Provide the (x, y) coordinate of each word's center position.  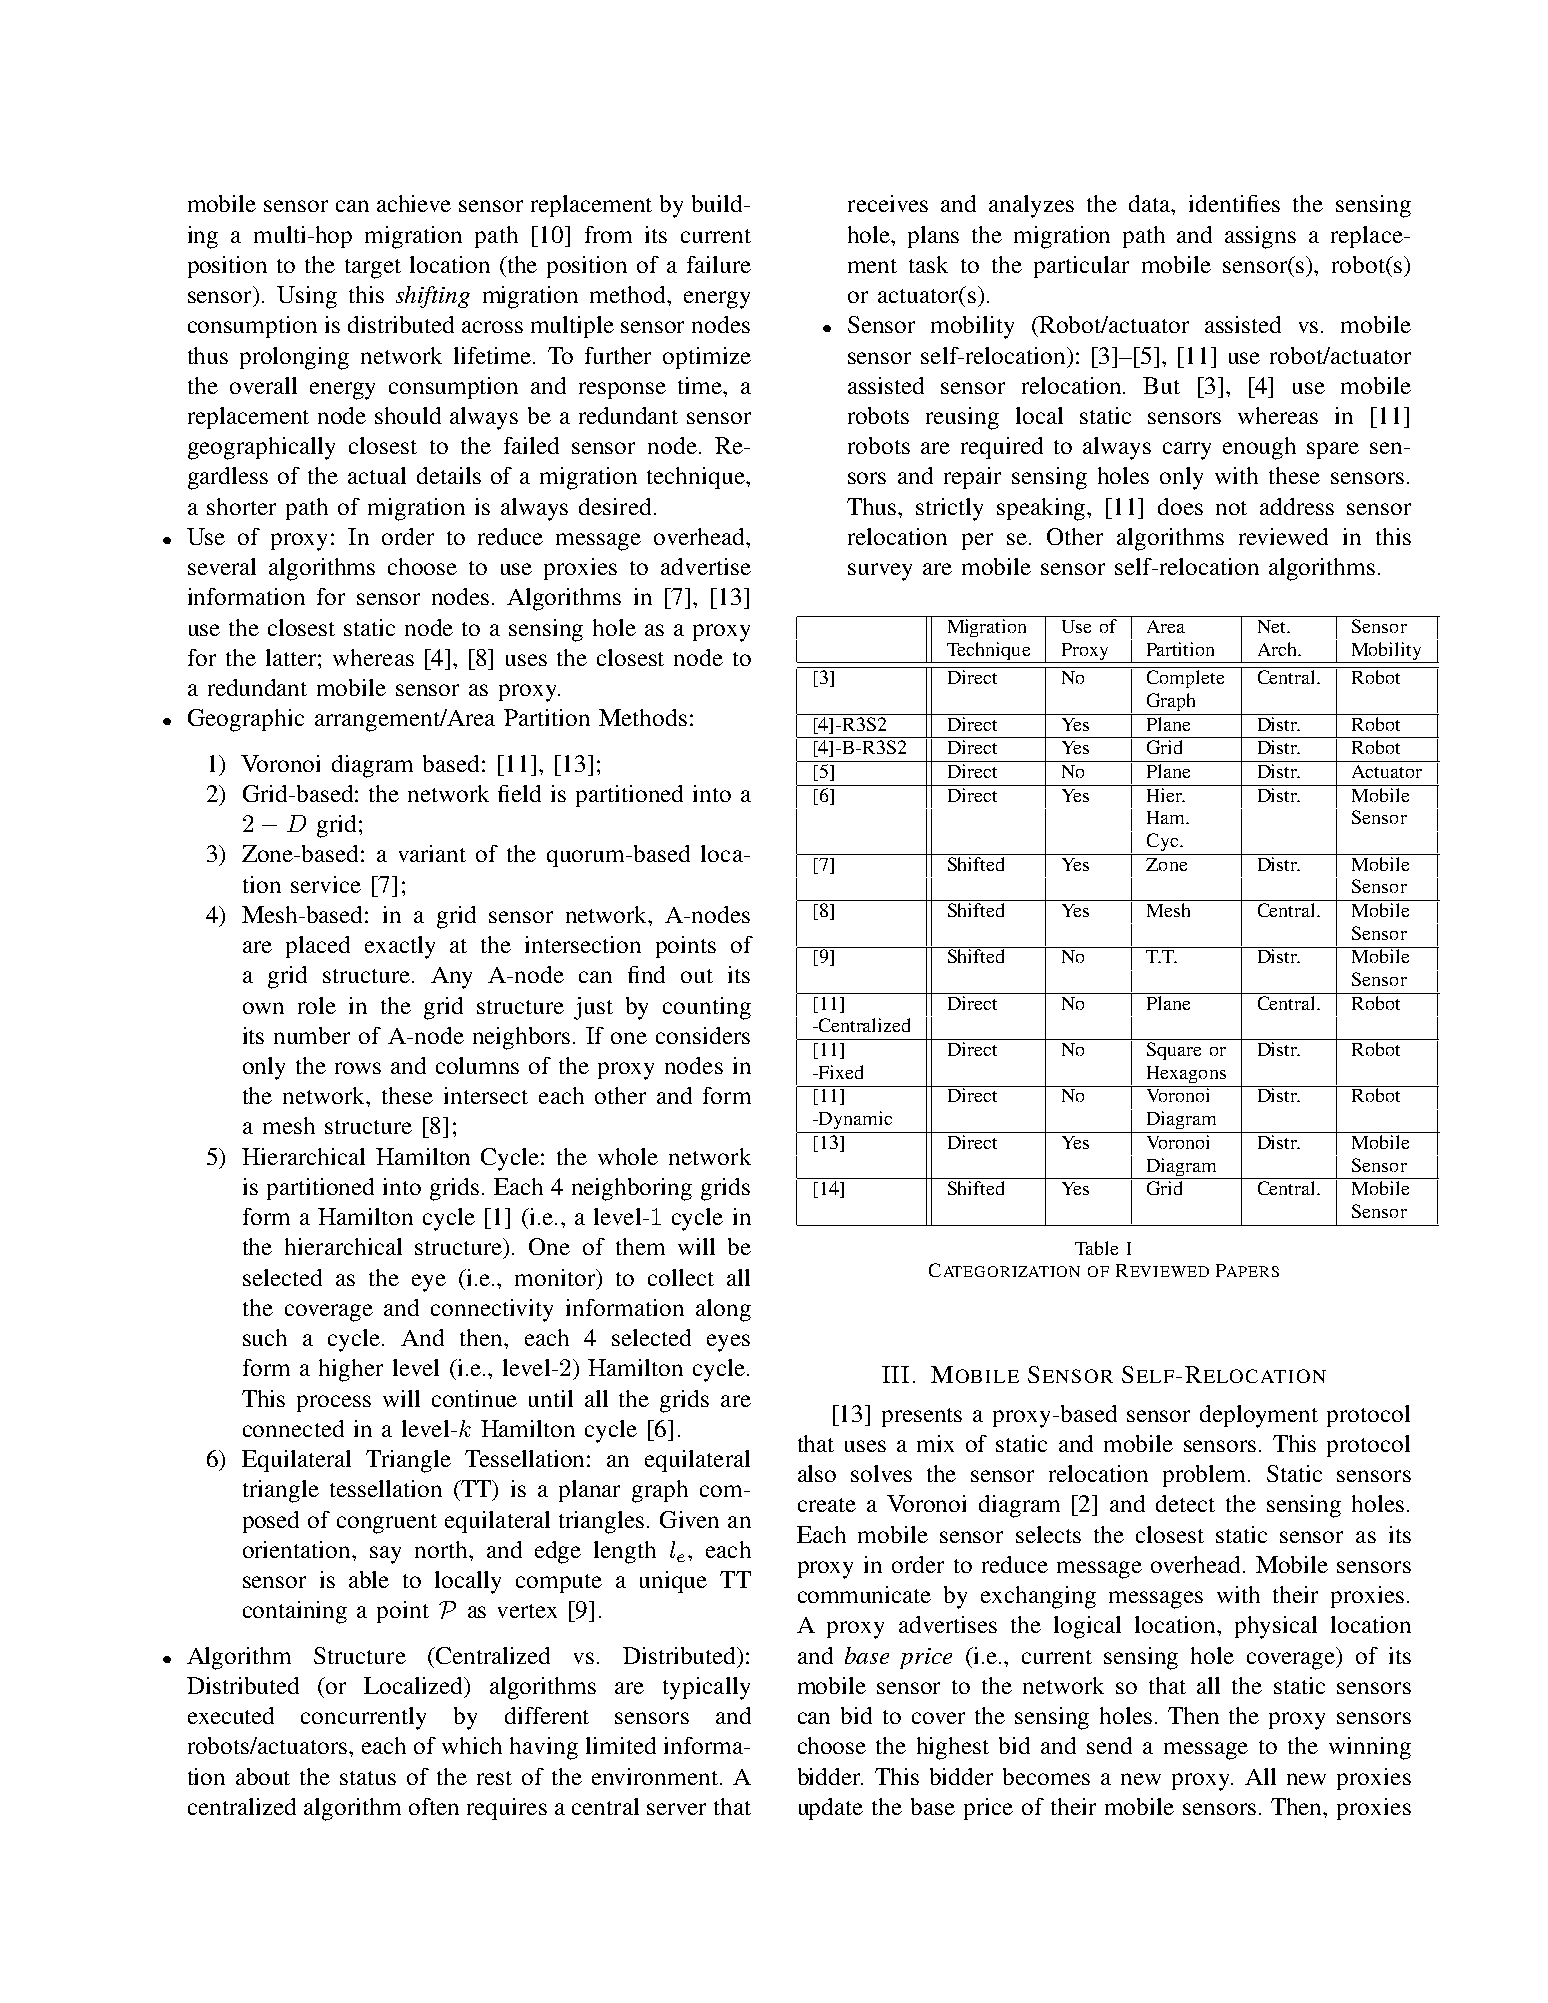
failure (719, 264)
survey (880, 572)
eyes (728, 1343)
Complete (1185, 679)
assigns (1260, 237)
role (317, 1005)
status (368, 1778)
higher (351, 1370)
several (222, 566)
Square (1174, 1051)
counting (707, 1008)
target (373, 269)
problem (1206, 1476)
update (831, 1809)
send (1109, 1745)
